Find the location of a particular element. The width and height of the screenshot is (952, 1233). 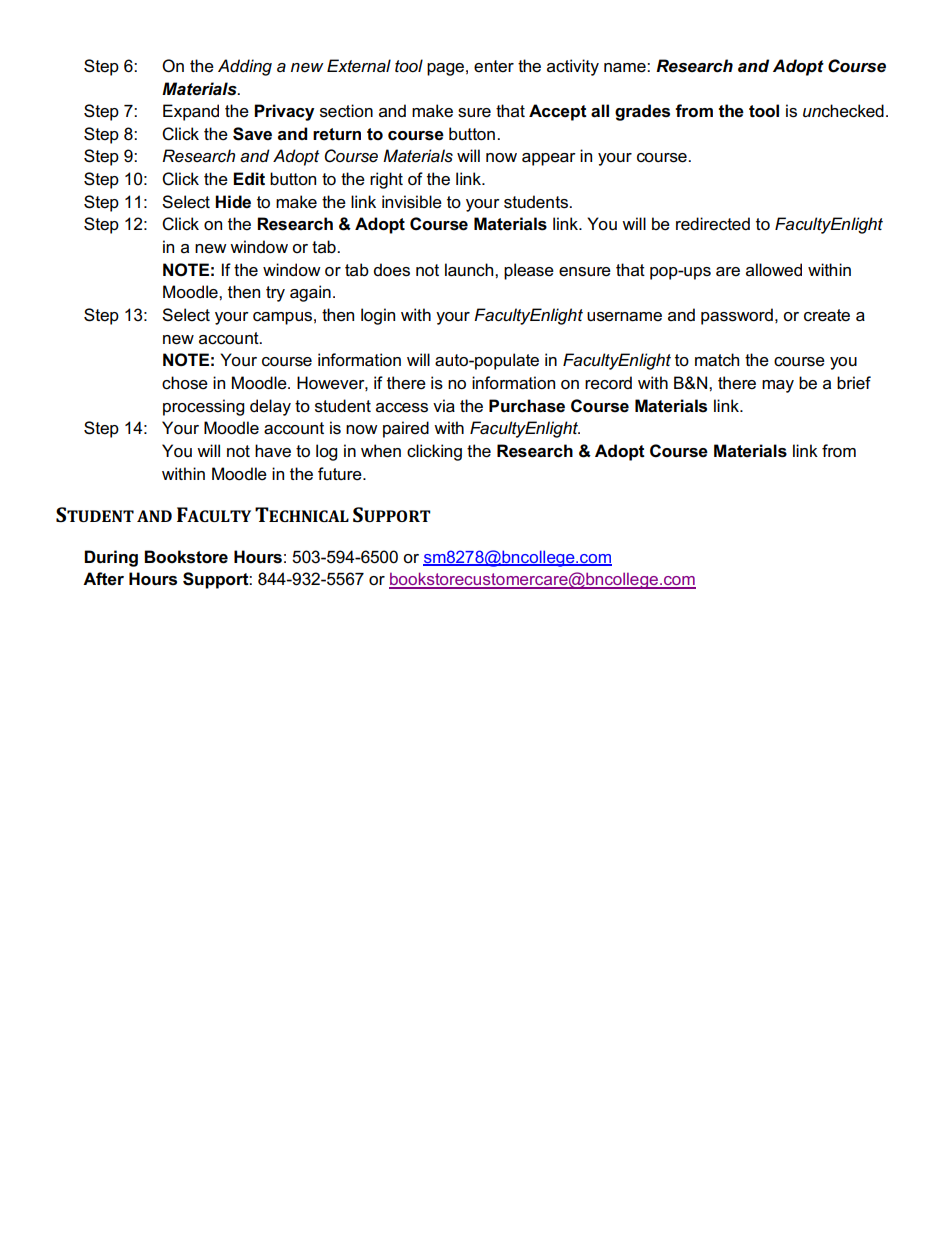

Adding is located at coordinates (245, 67).
